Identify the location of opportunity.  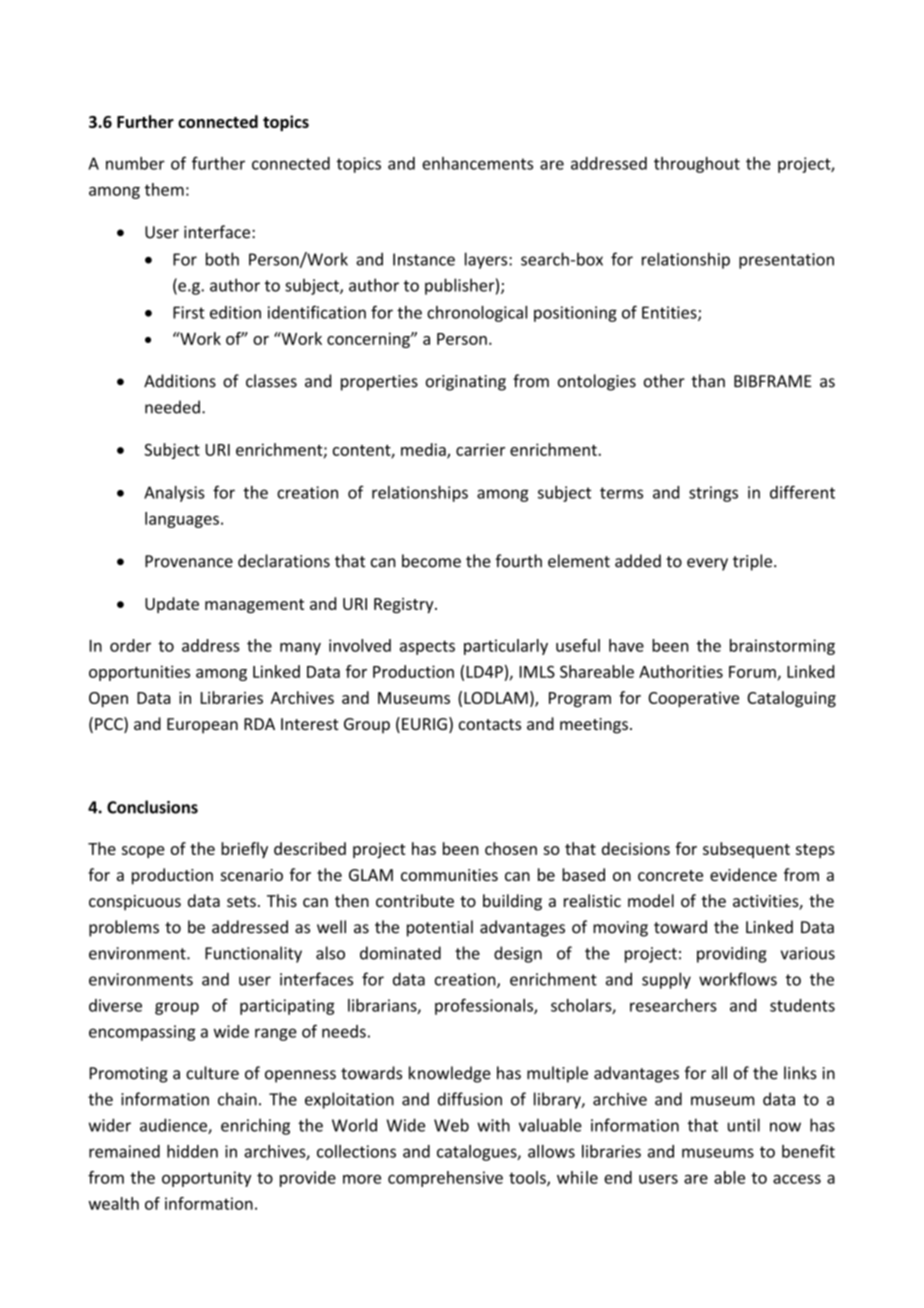
(206, 1179).
